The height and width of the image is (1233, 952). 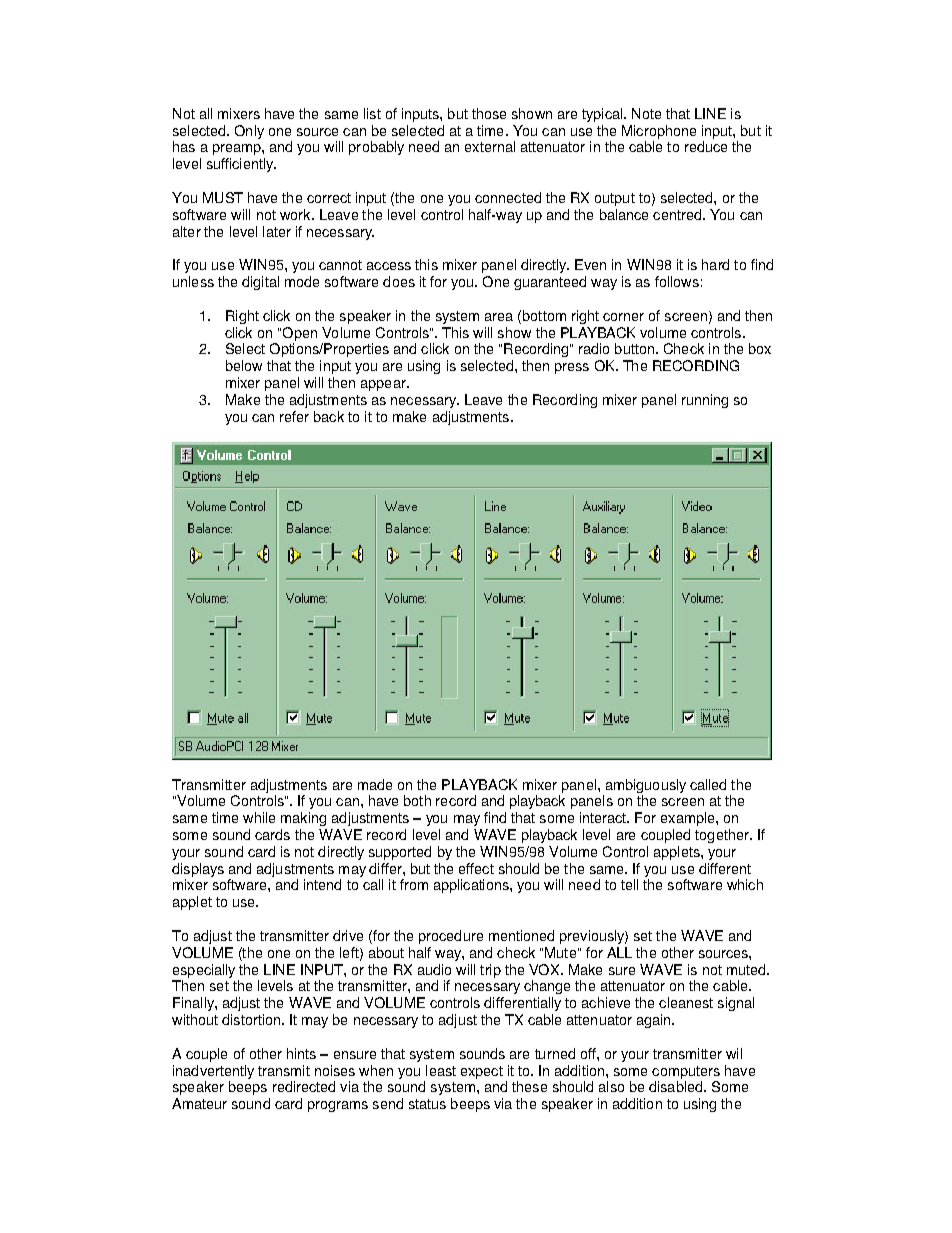 What do you see at coordinates (213, 1072) in the image?
I see `inadvertently` at bounding box center [213, 1072].
